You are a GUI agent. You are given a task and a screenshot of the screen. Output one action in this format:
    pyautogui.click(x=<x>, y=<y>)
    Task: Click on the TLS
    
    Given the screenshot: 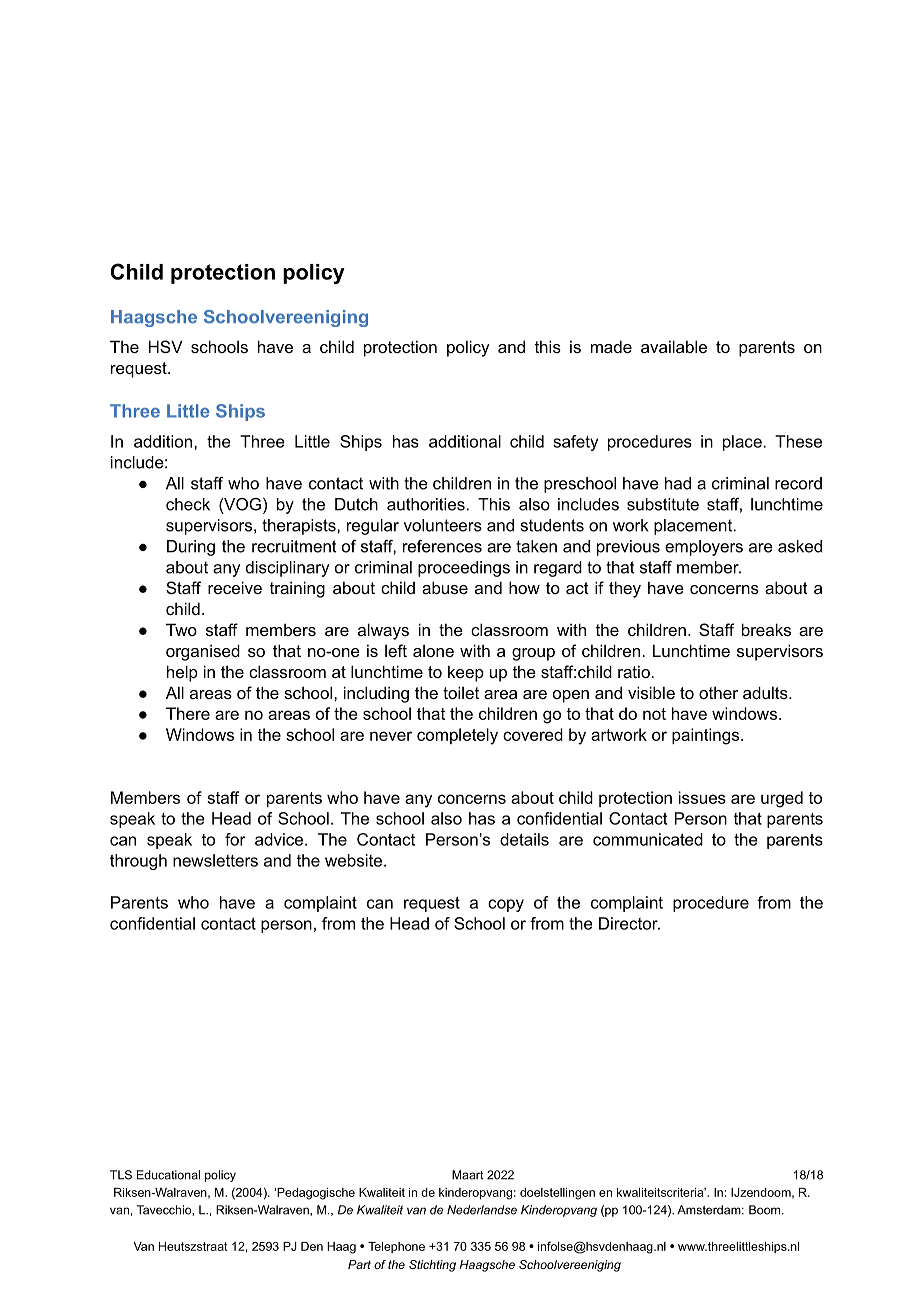 What is the action you would take?
    pyautogui.click(x=121, y=1175)
